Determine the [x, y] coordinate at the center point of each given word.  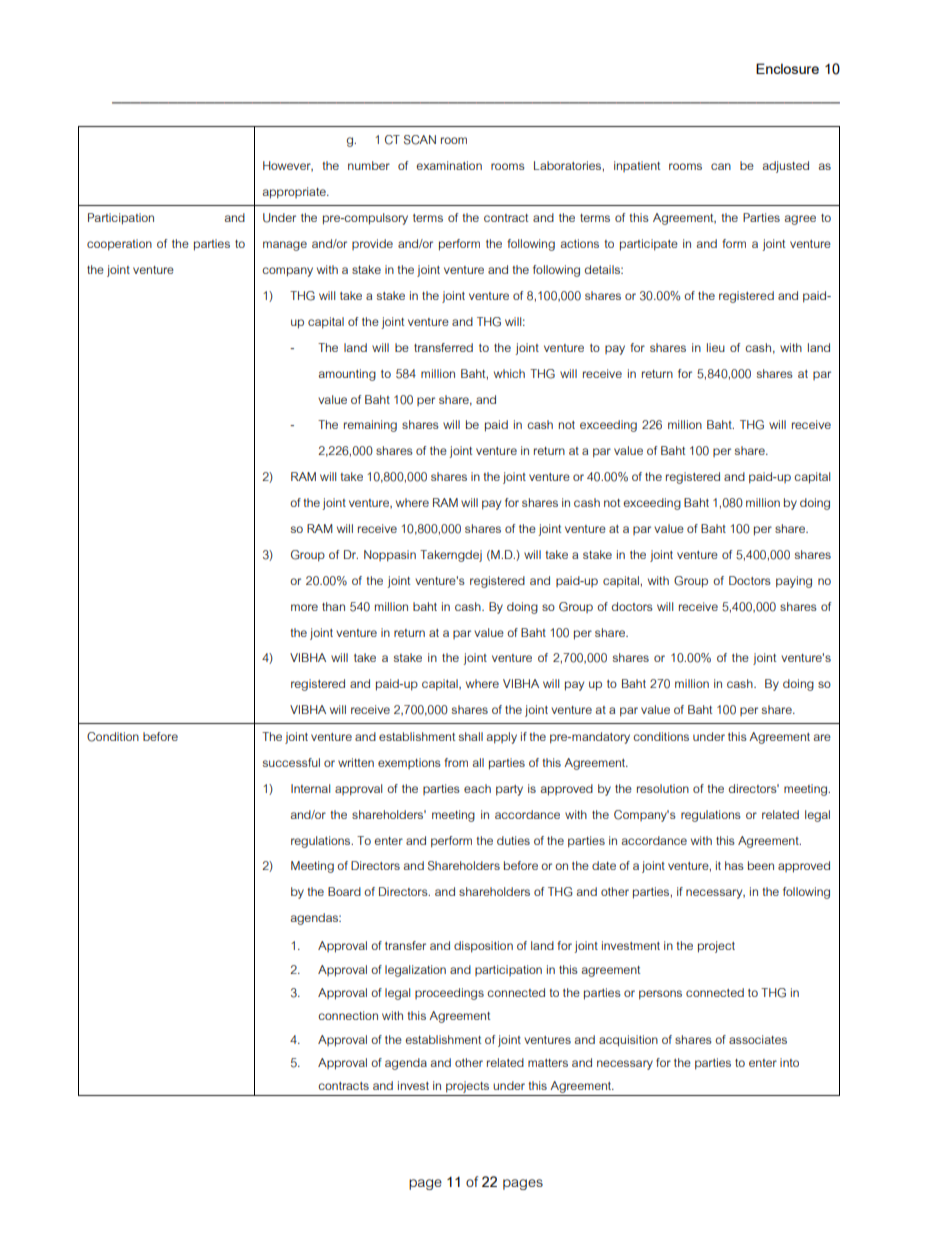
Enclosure [787, 68]
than [333, 606]
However [288, 166]
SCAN [420, 140]
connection [348, 1015]
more [304, 607]
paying [794, 582]
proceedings [449, 994]
